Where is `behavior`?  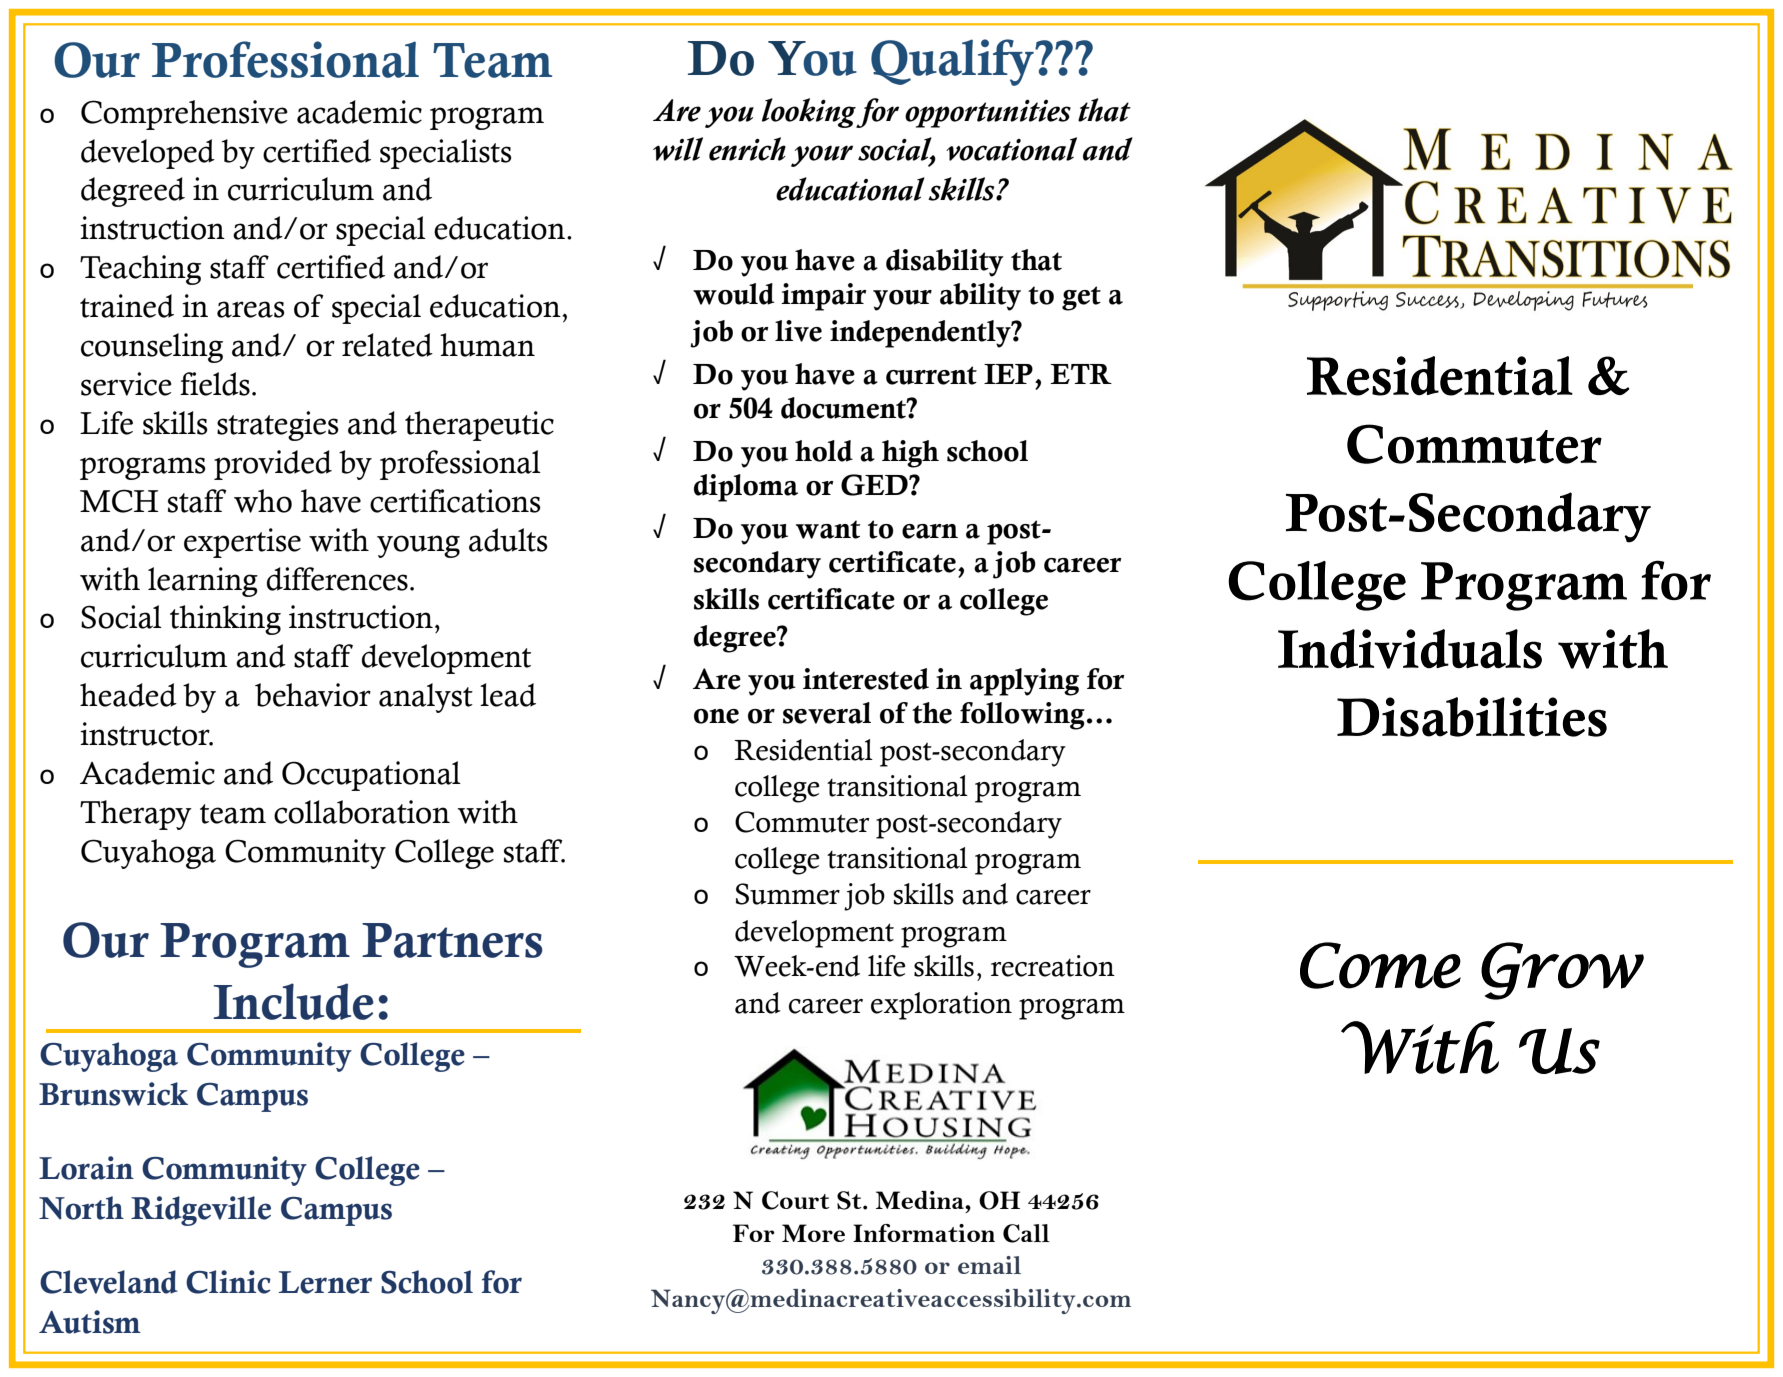 behavior is located at coordinates (313, 695).
